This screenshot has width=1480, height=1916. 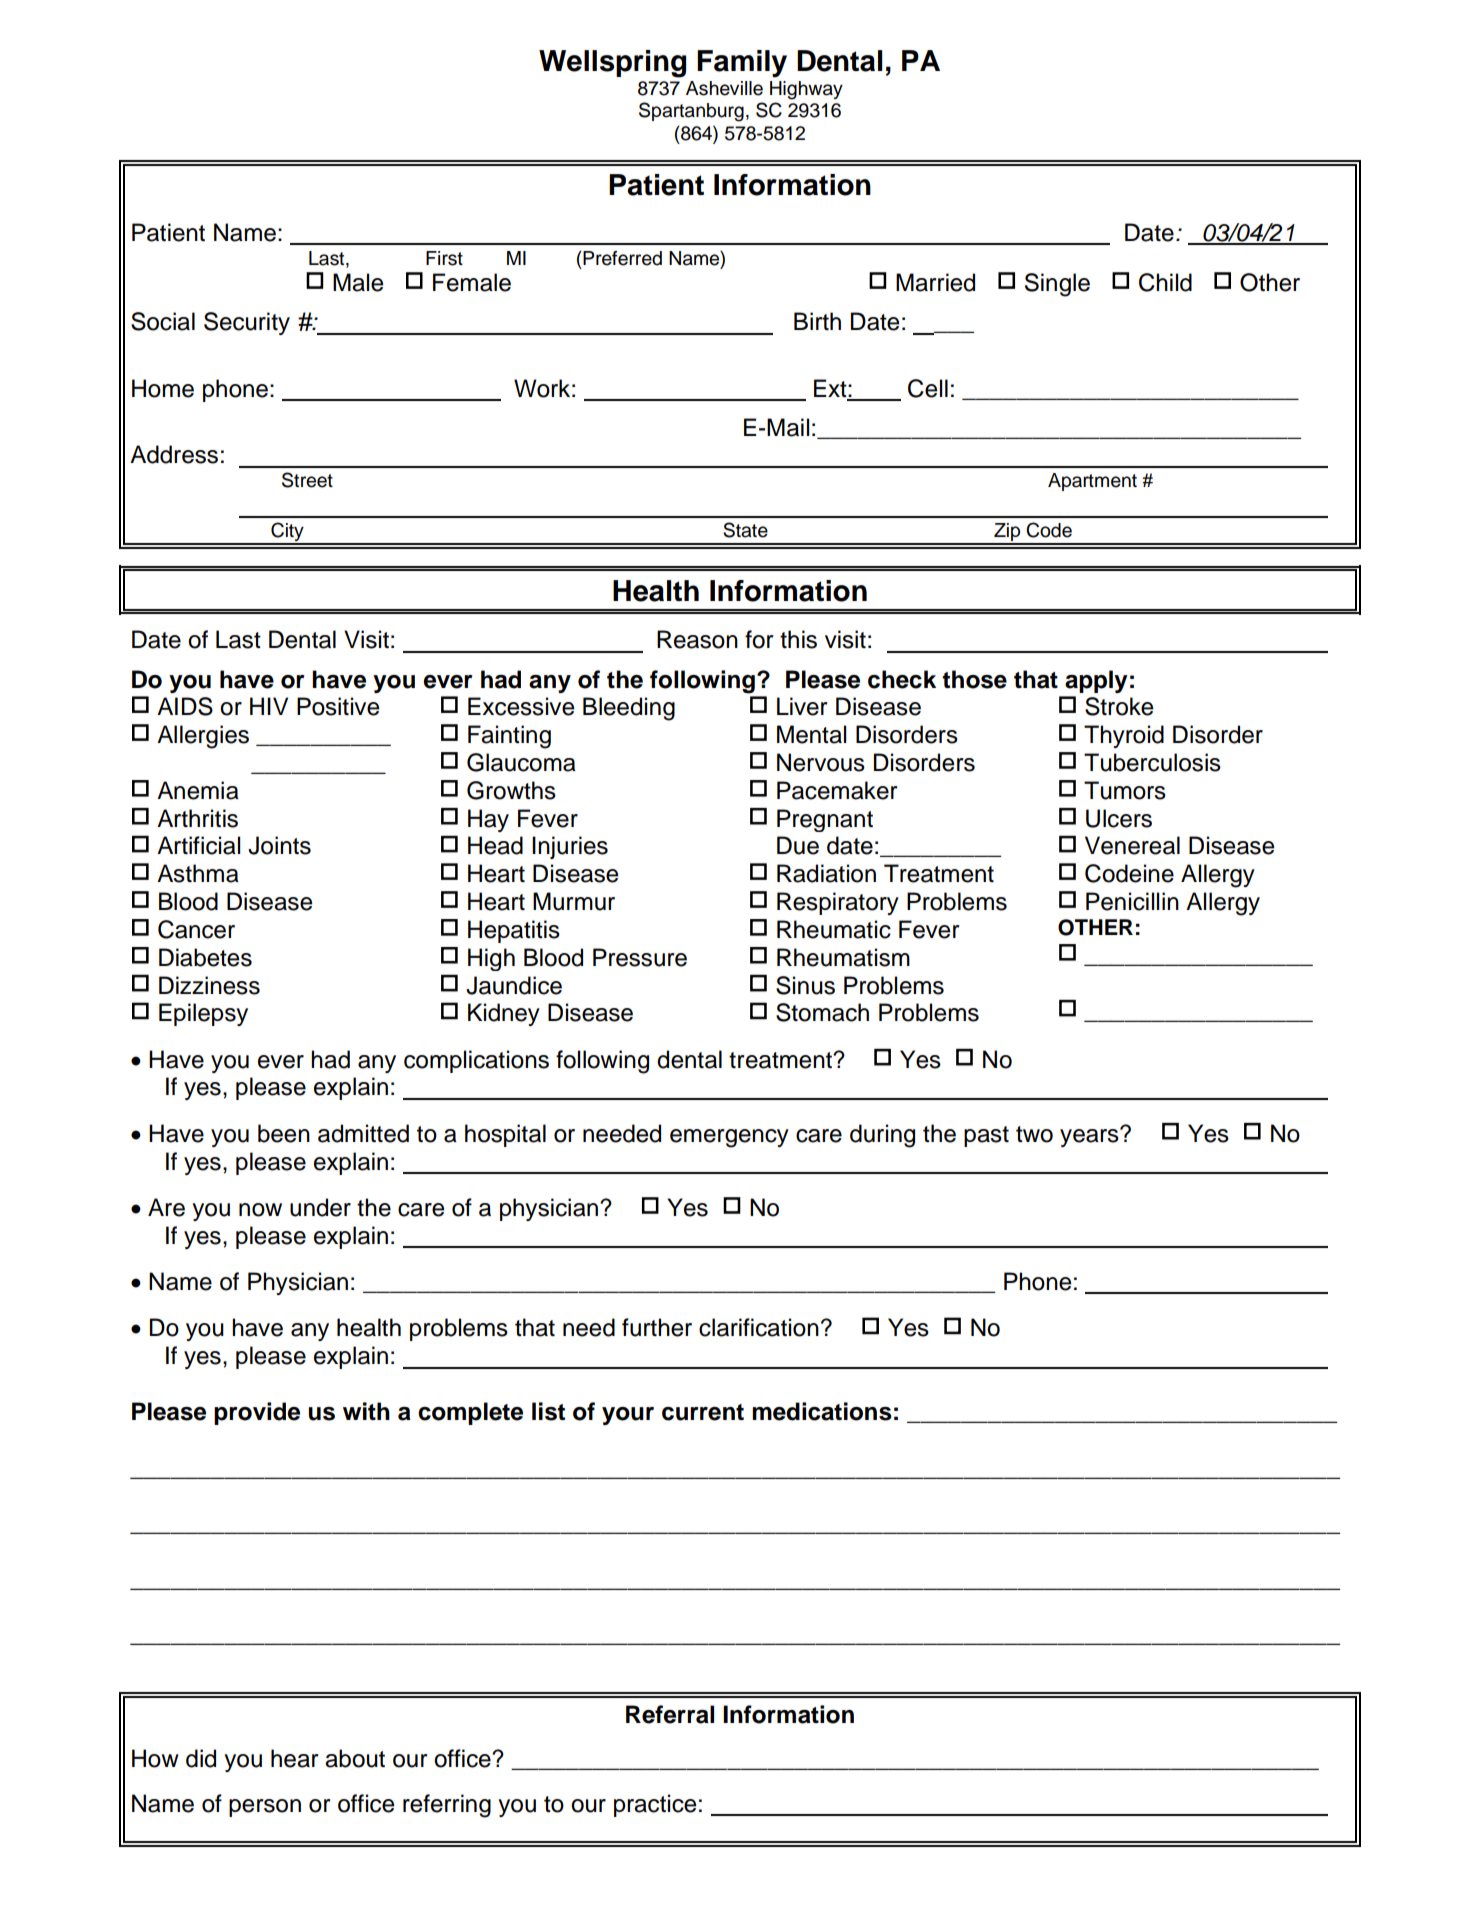 What do you see at coordinates (670, 1714) in the screenshot?
I see `Referral` at bounding box center [670, 1714].
